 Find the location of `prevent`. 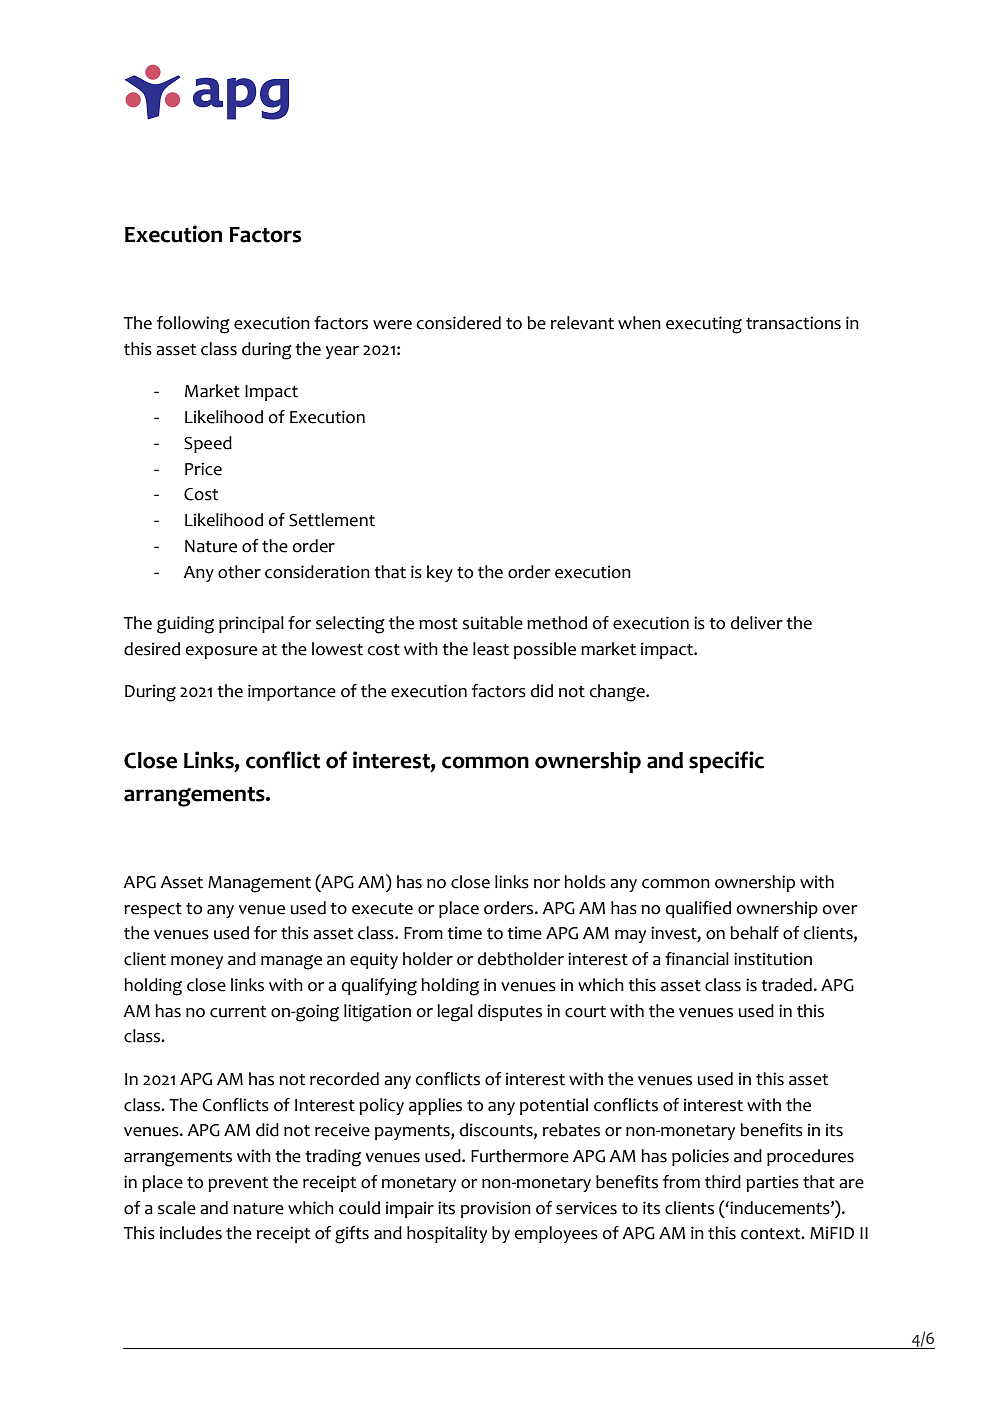

prevent is located at coordinates (238, 1184).
